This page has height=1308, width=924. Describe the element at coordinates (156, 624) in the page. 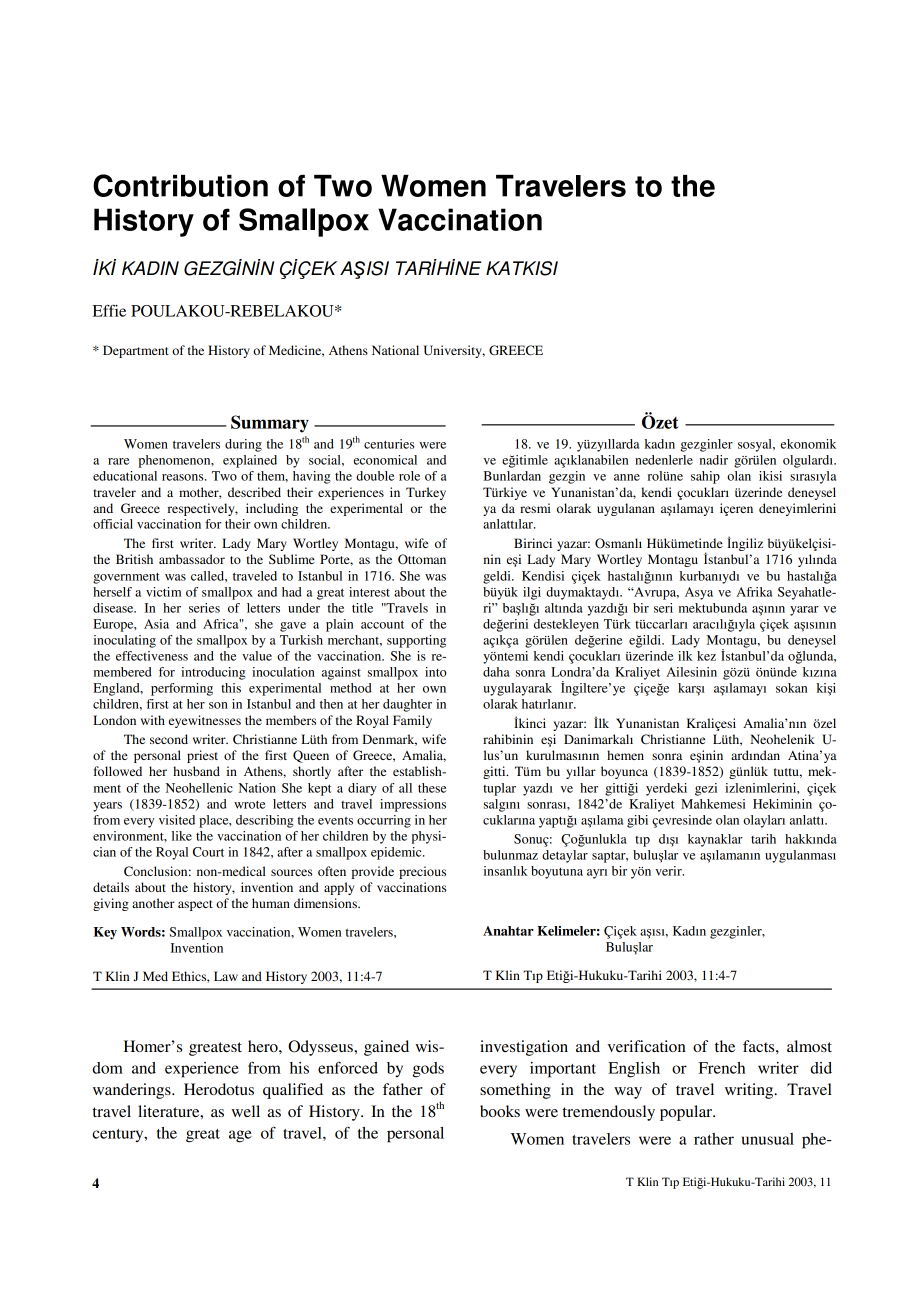

I see `Asia` at that location.
